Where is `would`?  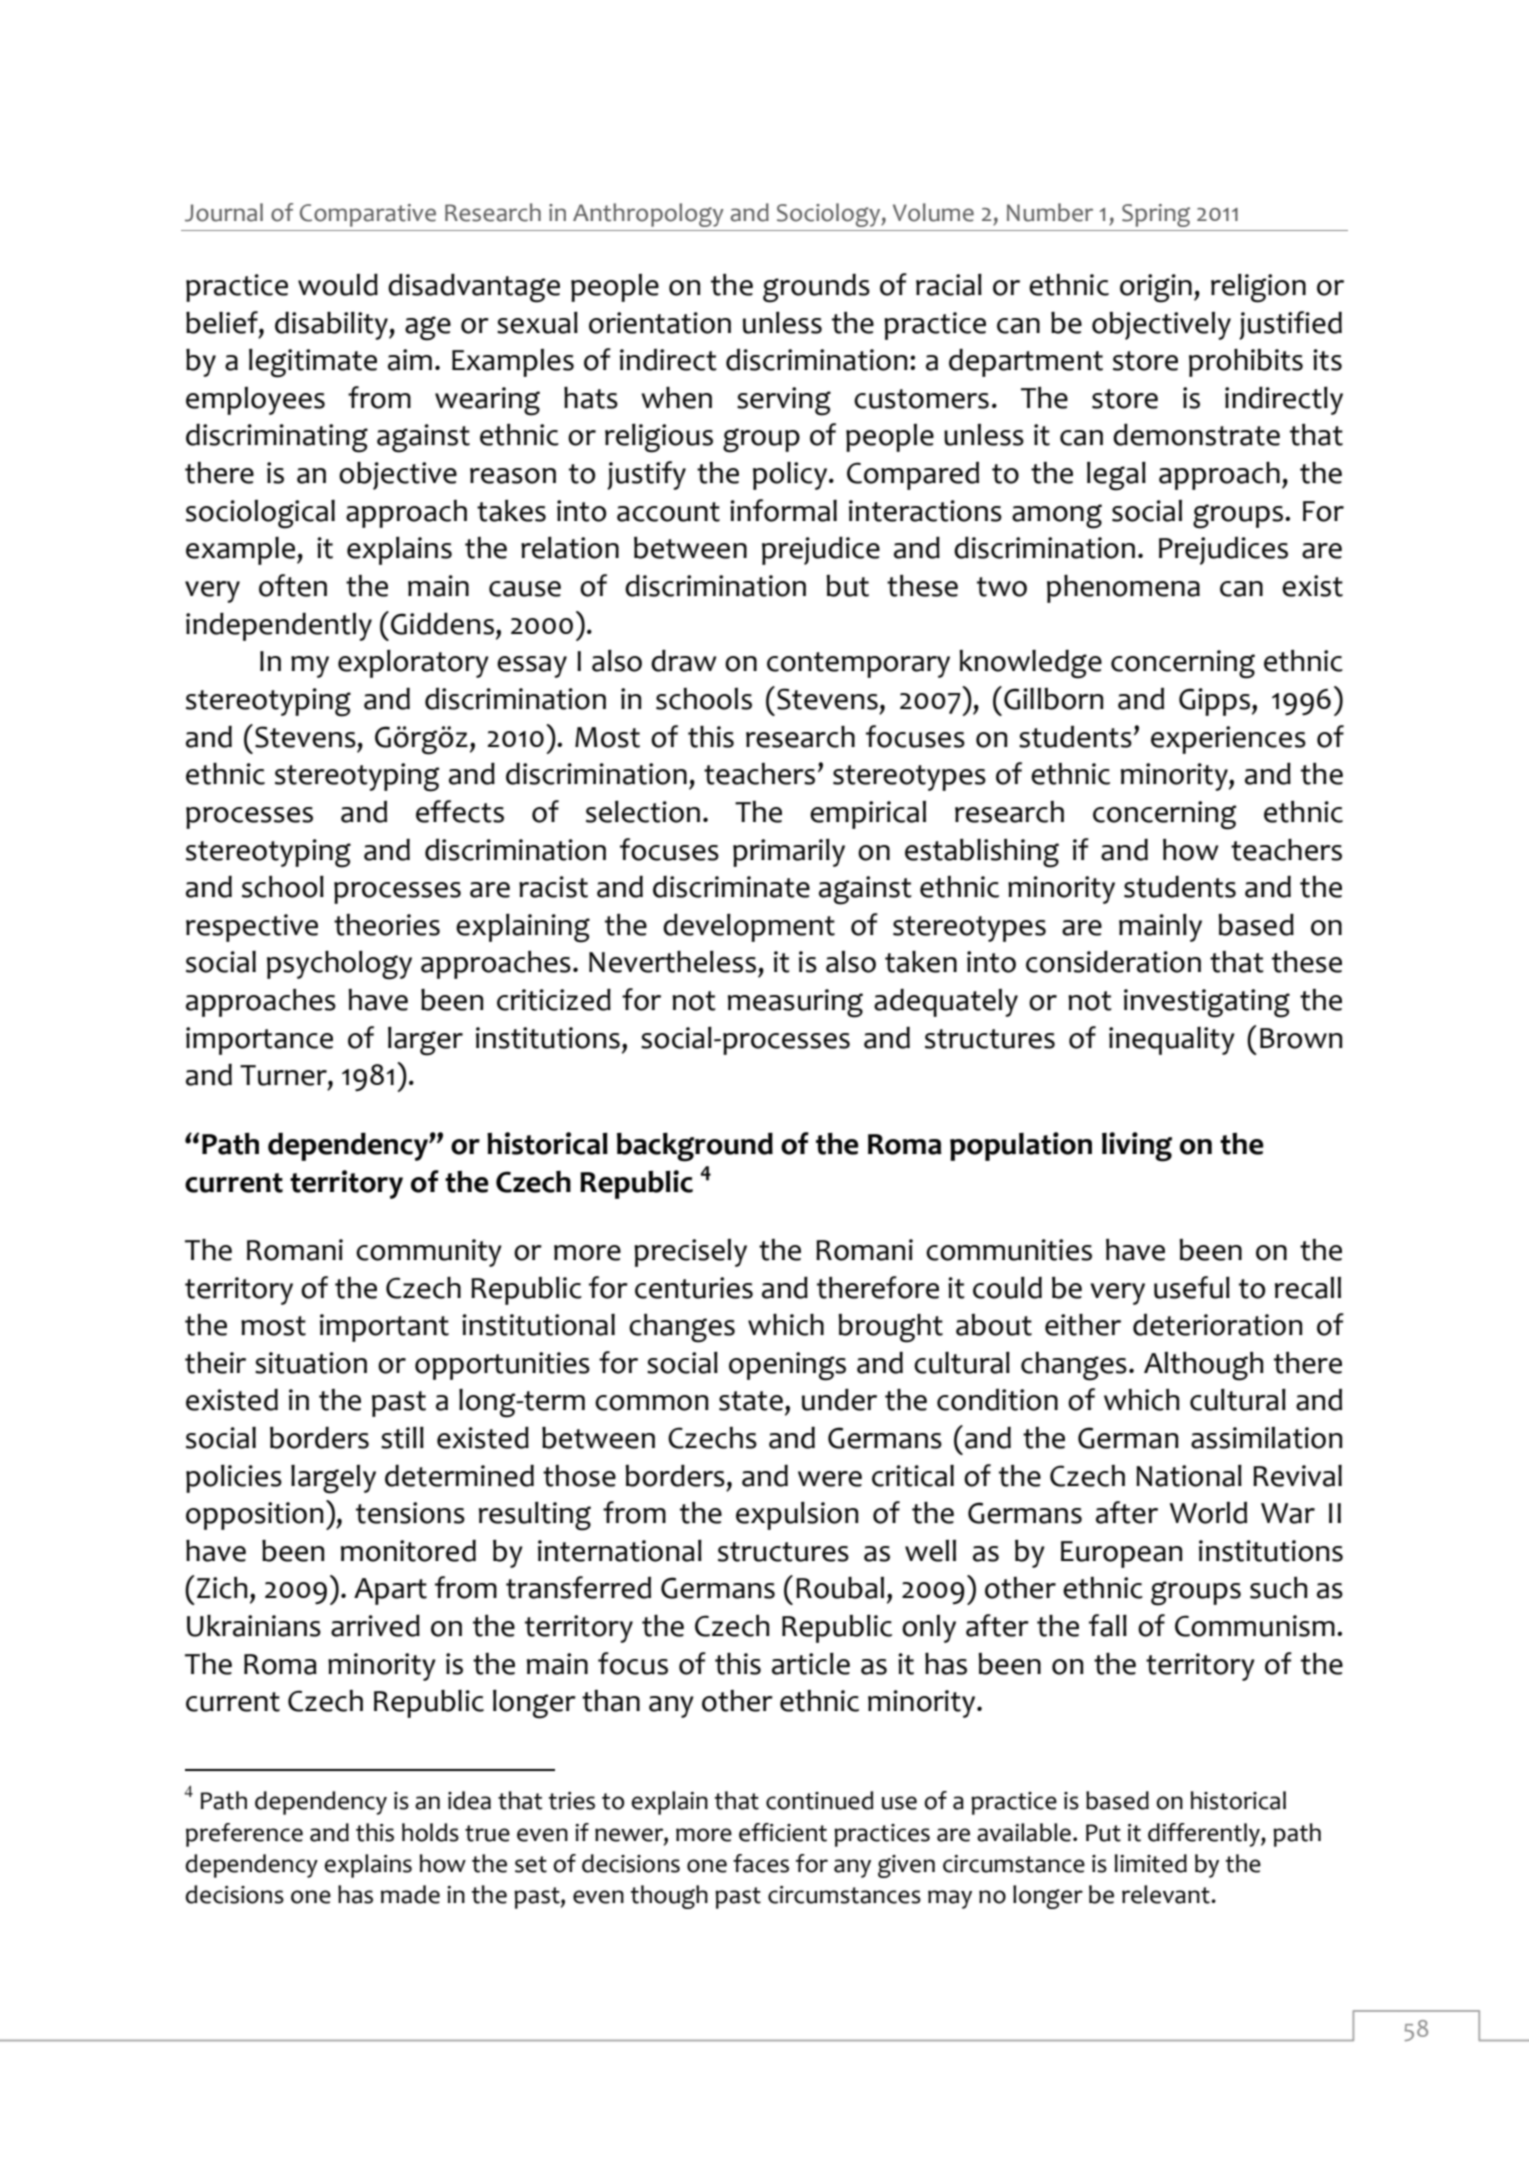 would is located at coordinates (338, 285).
